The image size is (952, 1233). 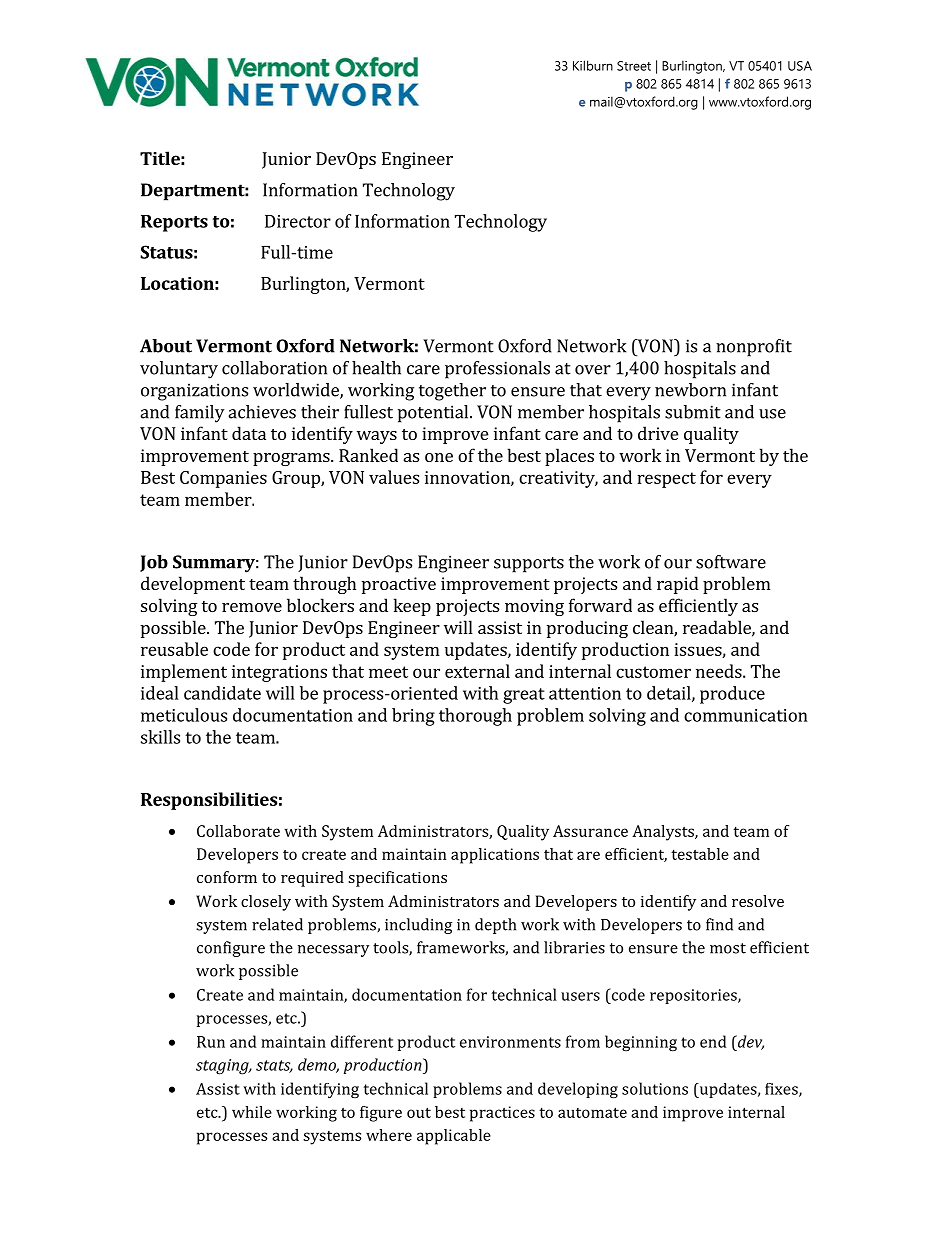 What do you see at coordinates (249, 433) in the page?
I see `data` at bounding box center [249, 433].
